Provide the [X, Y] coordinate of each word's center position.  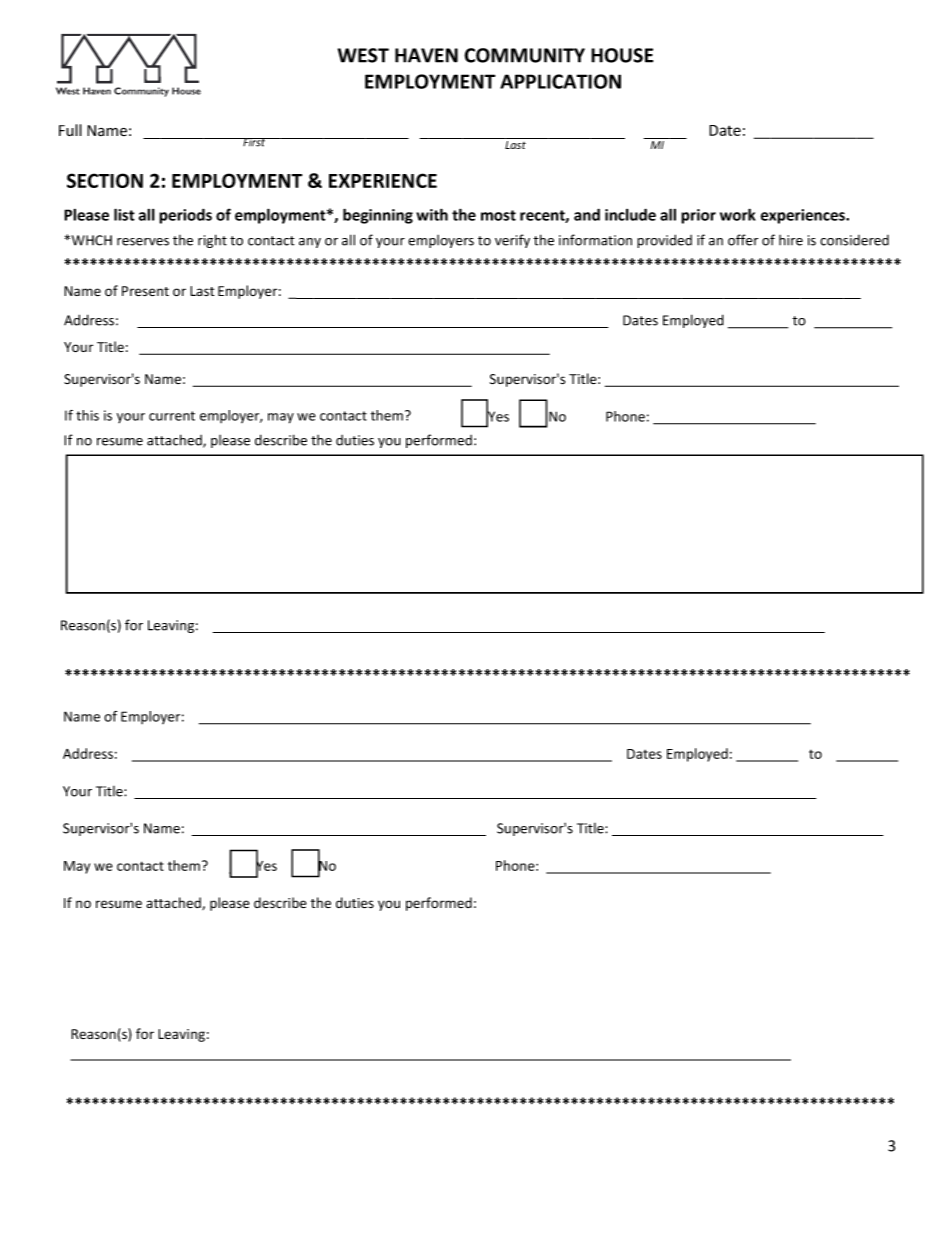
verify [512, 241]
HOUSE [622, 55]
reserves [143, 242]
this [87, 415]
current [172, 416]
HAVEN [426, 55]
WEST [363, 55]
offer [743, 240]
